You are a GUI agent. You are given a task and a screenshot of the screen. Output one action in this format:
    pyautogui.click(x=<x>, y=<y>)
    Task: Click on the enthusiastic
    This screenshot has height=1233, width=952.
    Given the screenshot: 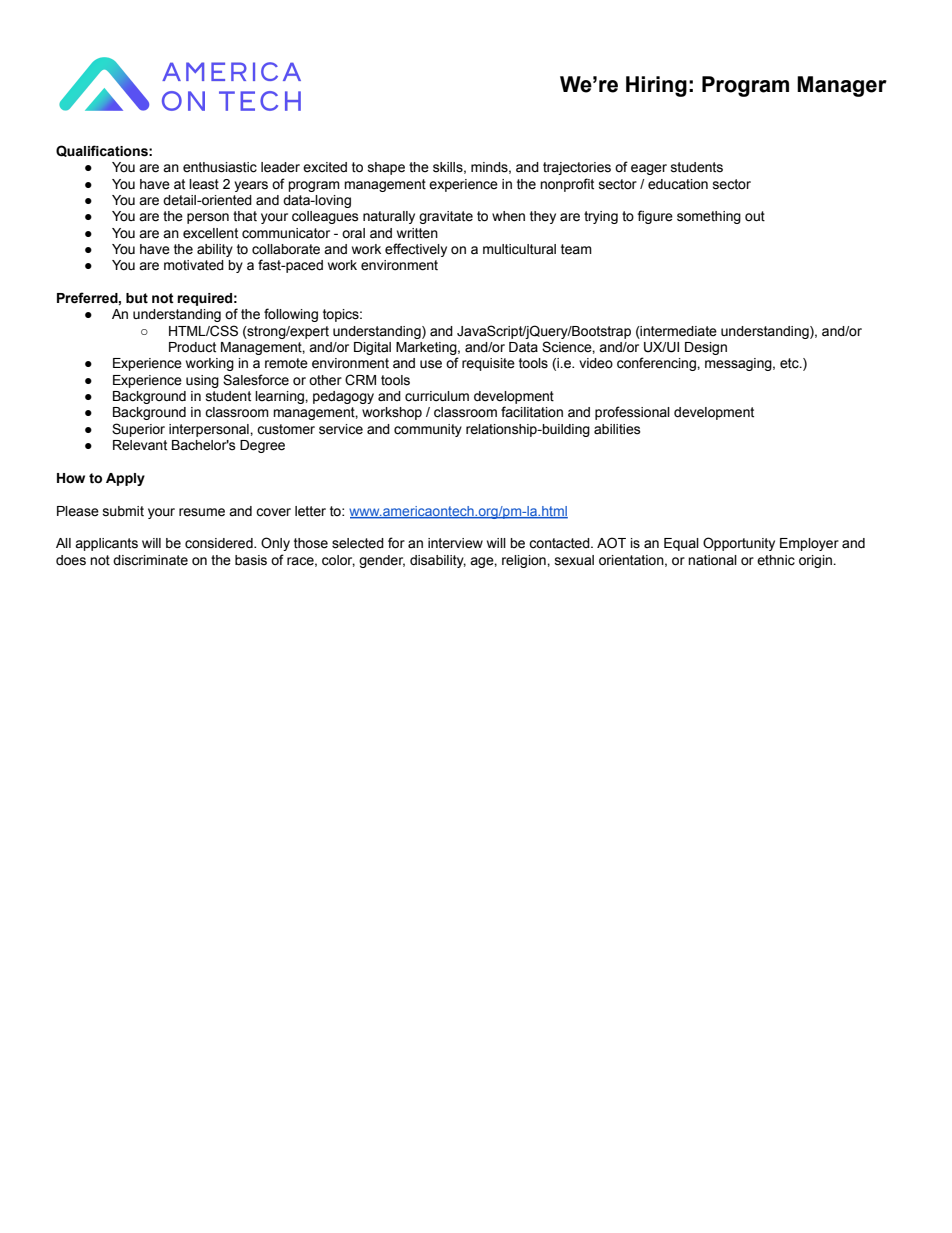 What is the action you would take?
    pyautogui.click(x=220, y=167)
